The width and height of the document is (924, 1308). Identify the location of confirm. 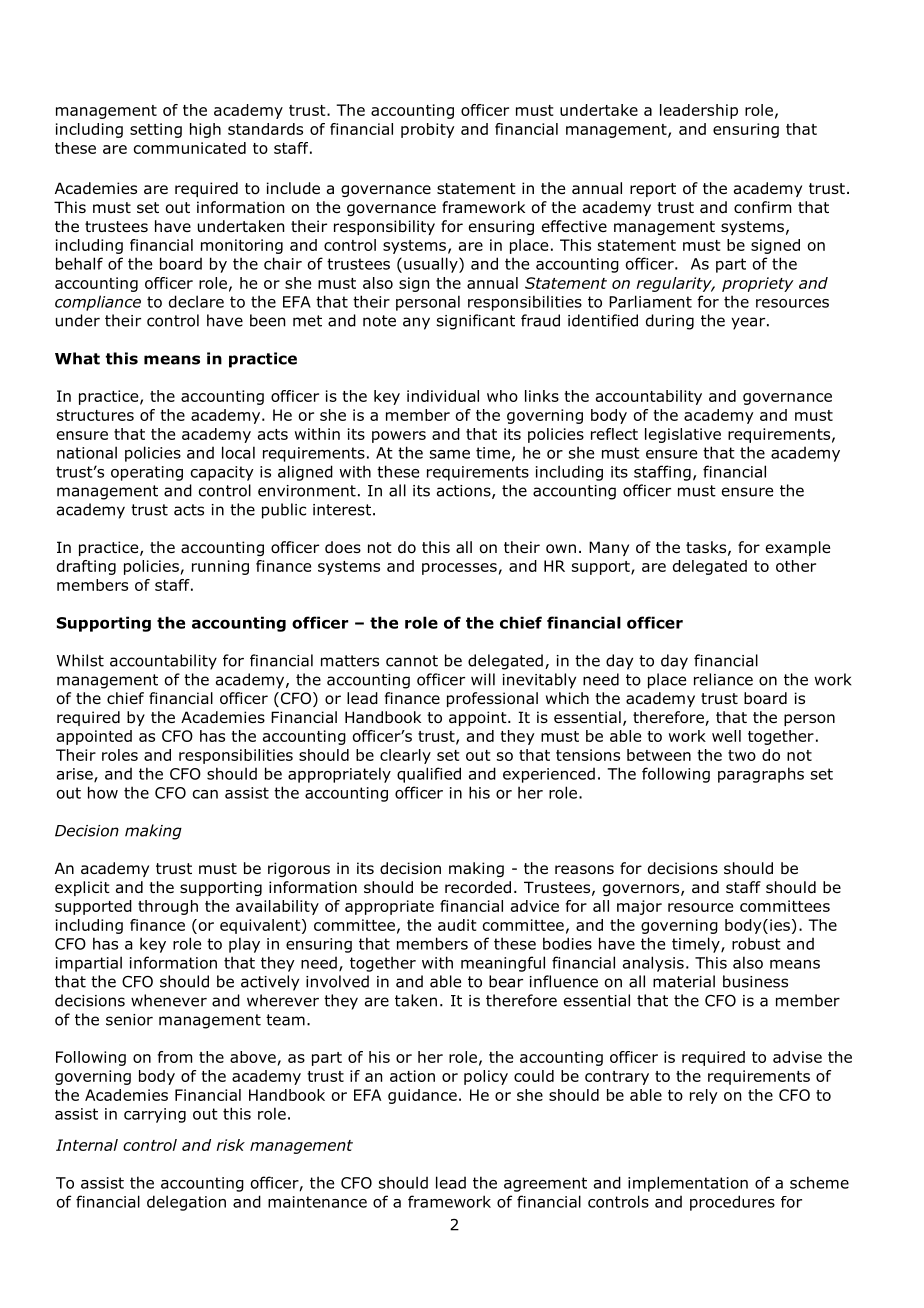
(762, 207).
